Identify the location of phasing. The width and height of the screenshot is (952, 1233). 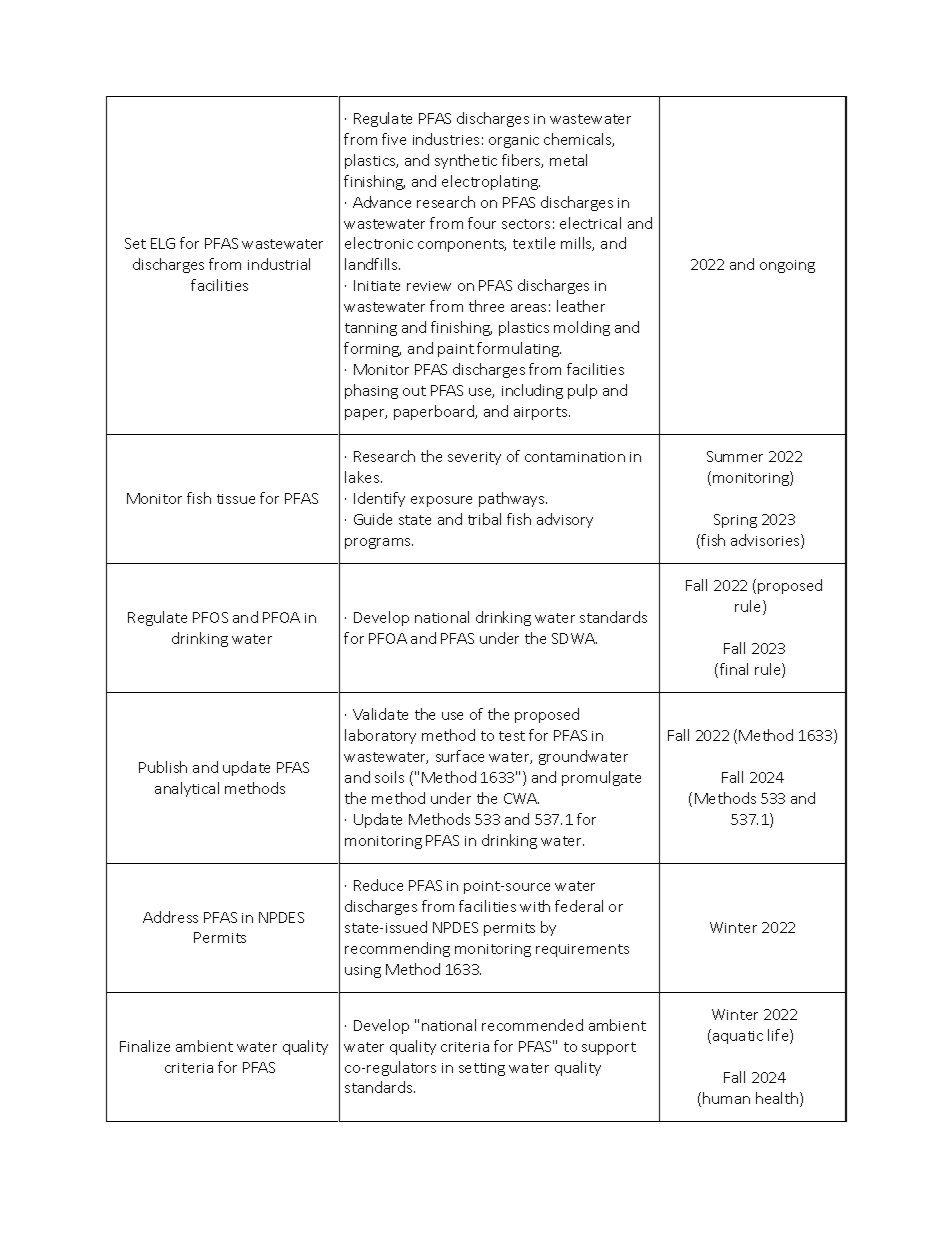
(371, 391).
